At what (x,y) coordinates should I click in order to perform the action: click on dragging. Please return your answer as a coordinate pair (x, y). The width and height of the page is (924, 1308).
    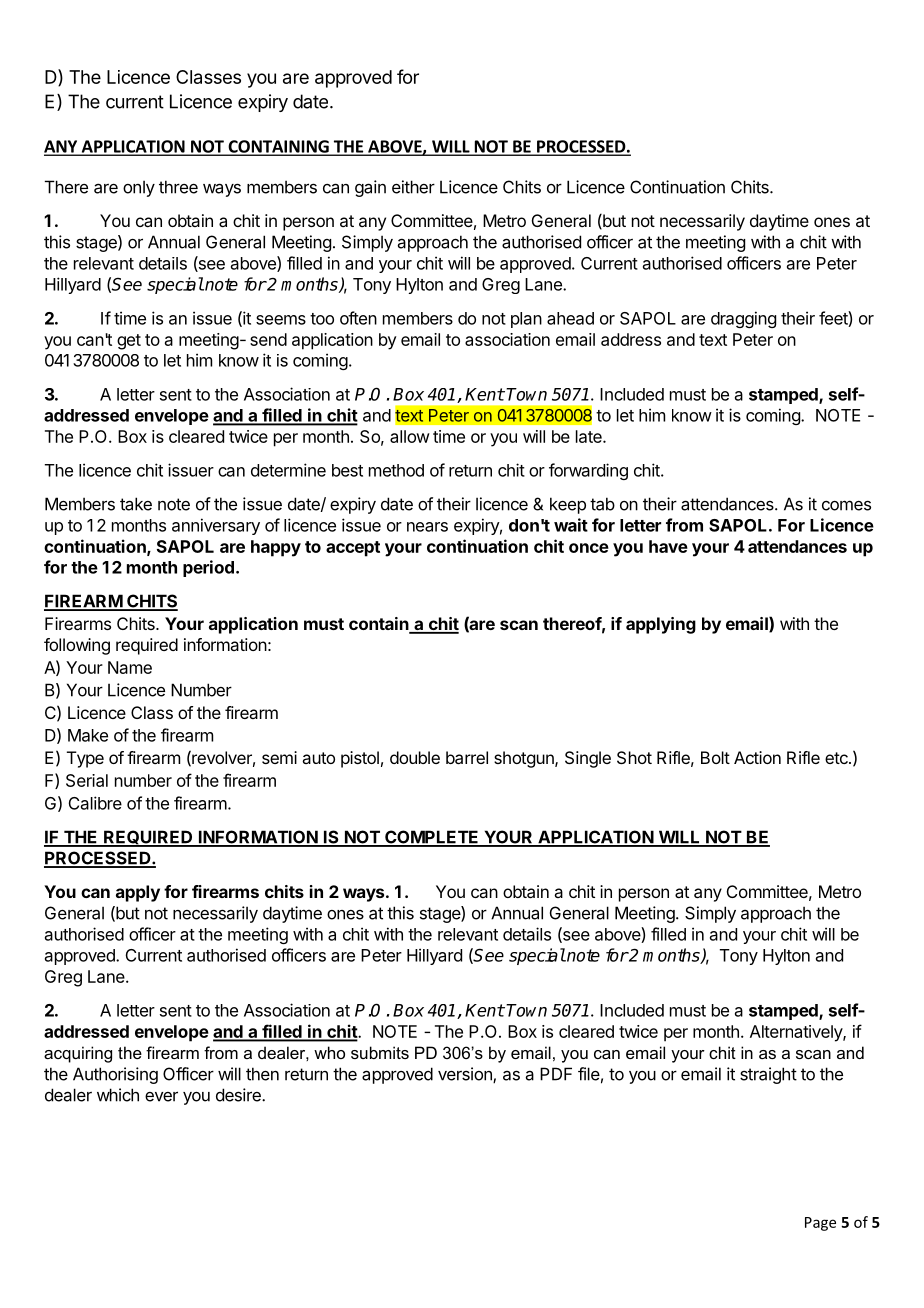
    Looking at the image, I should click on (743, 319).
